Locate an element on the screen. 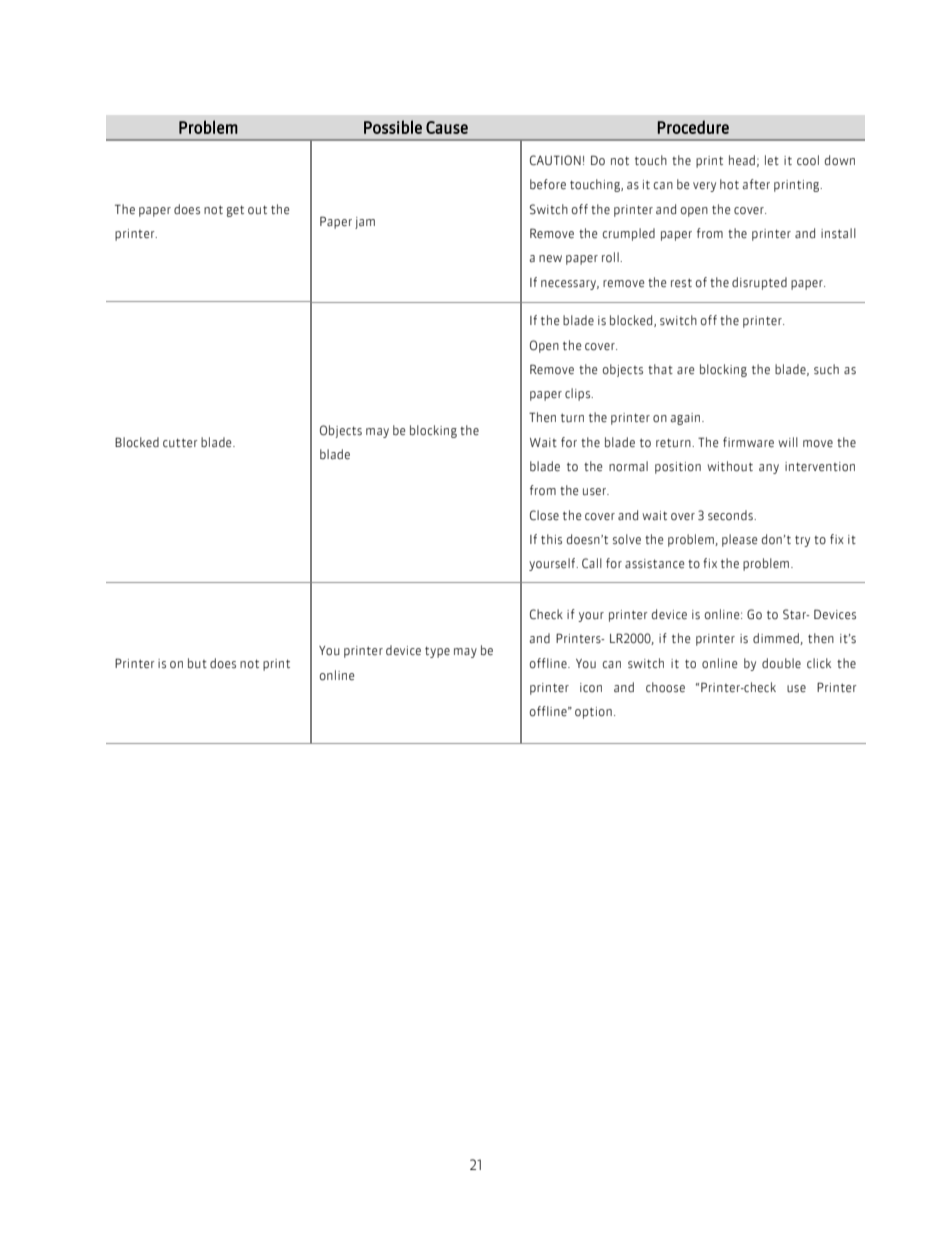 This screenshot has height=1233, width=952. CAUTION is located at coordinates (555, 160).
